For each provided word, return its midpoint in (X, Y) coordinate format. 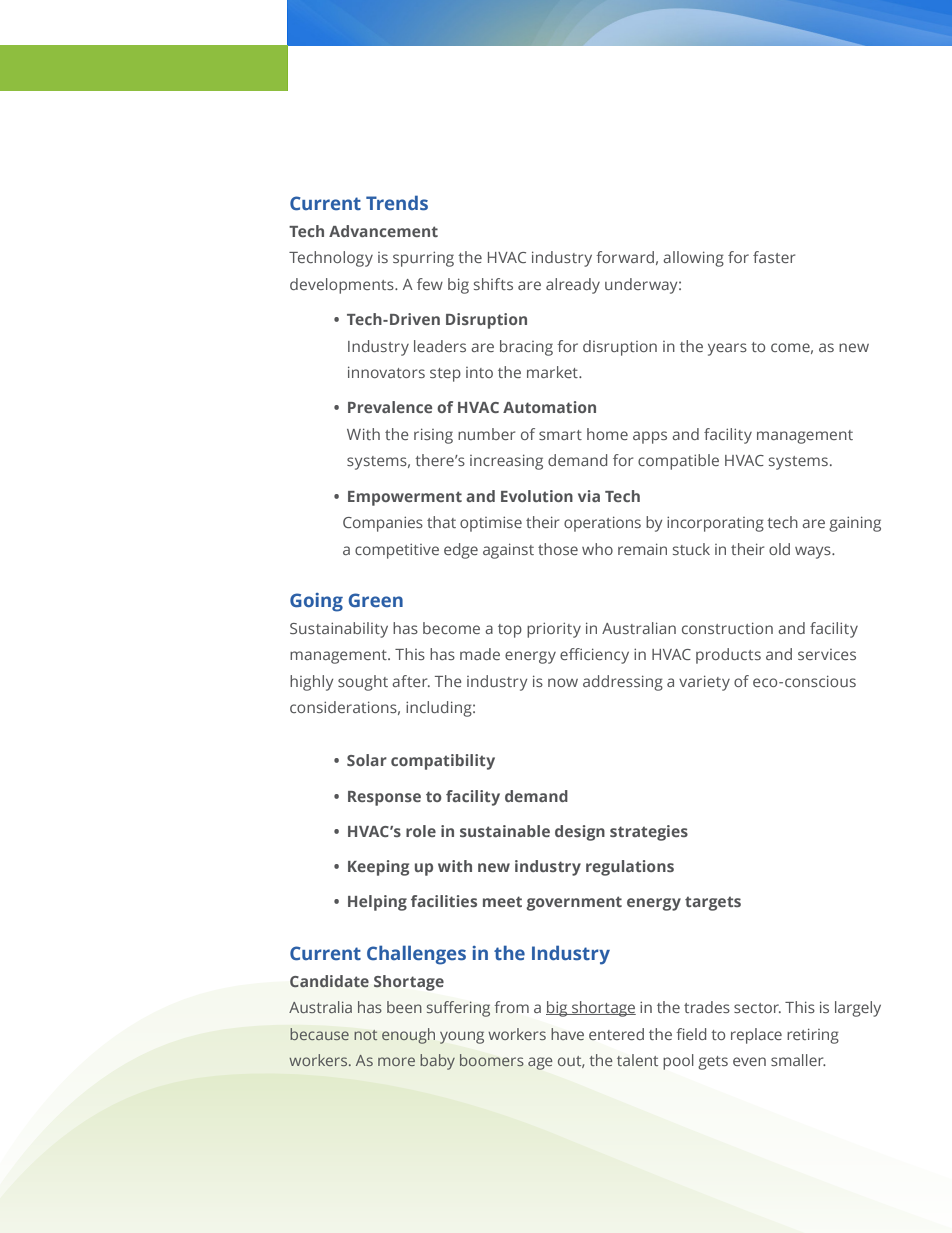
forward (625, 257)
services (827, 654)
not (365, 1035)
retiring (813, 1036)
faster (774, 257)
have (567, 1034)
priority (554, 630)
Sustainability (339, 630)
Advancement (383, 231)
